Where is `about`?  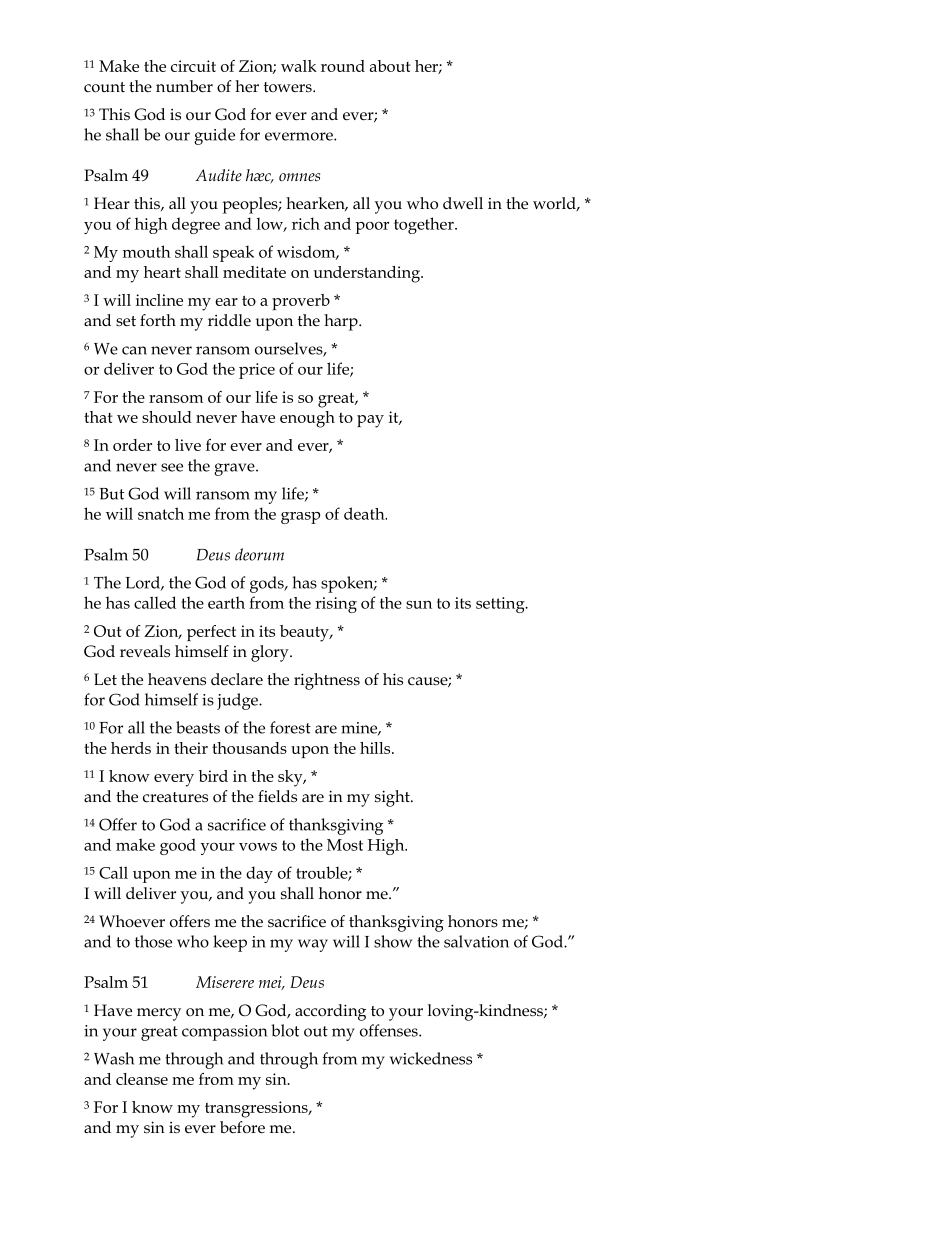
about is located at coordinates (390, 66).
